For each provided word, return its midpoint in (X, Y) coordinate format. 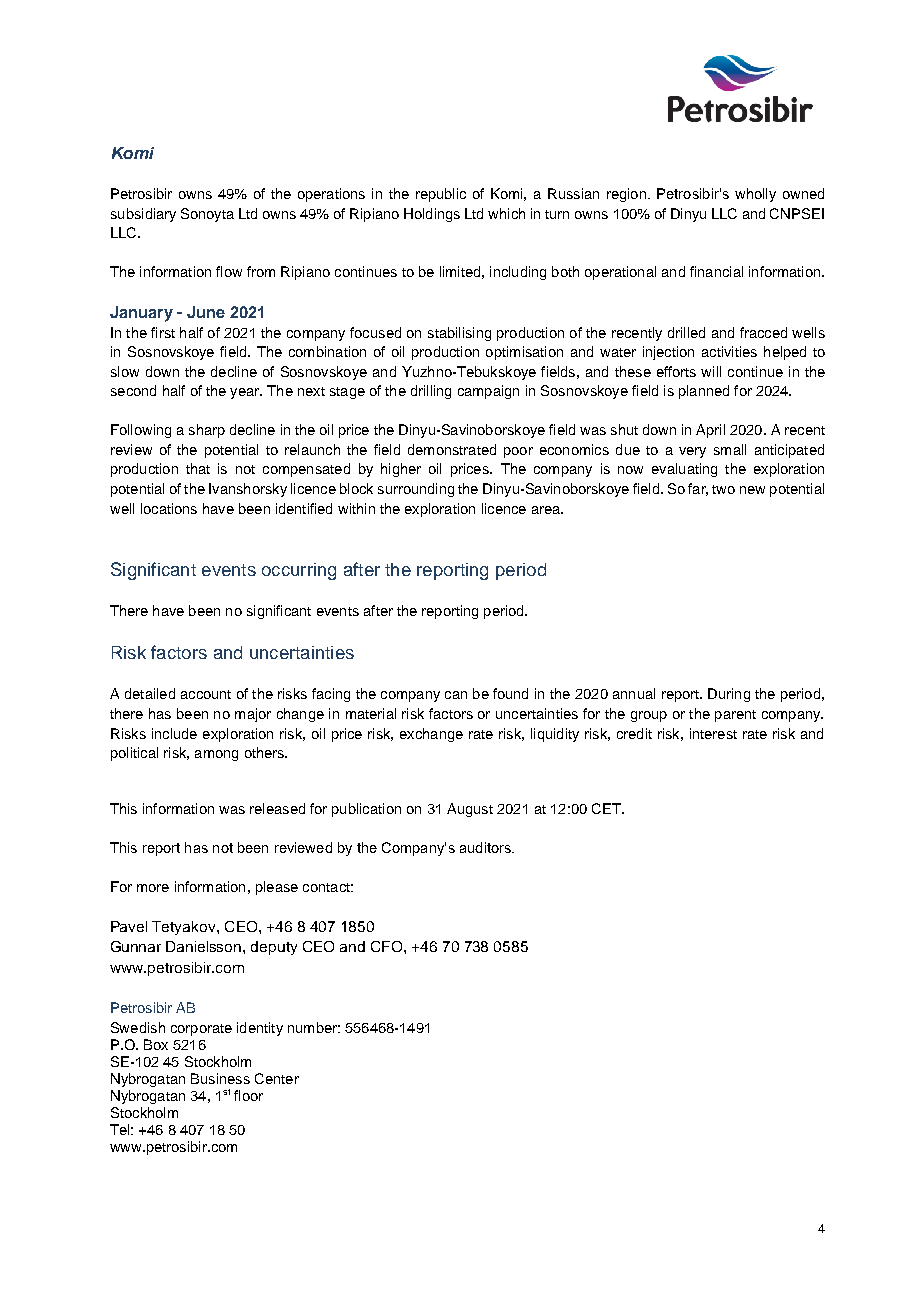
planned (704, 392)
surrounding (416, 490)
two (723, 489)
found (510, 693)
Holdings (432, 215)
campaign (488, 392)
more (153, 888)
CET (607, 808)
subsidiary (143, 215)
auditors (486, 847)
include (174, 733)
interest (713, 733)
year (246, 393)
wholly (755, 195)
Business (220, 1078)
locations (169, 508)
